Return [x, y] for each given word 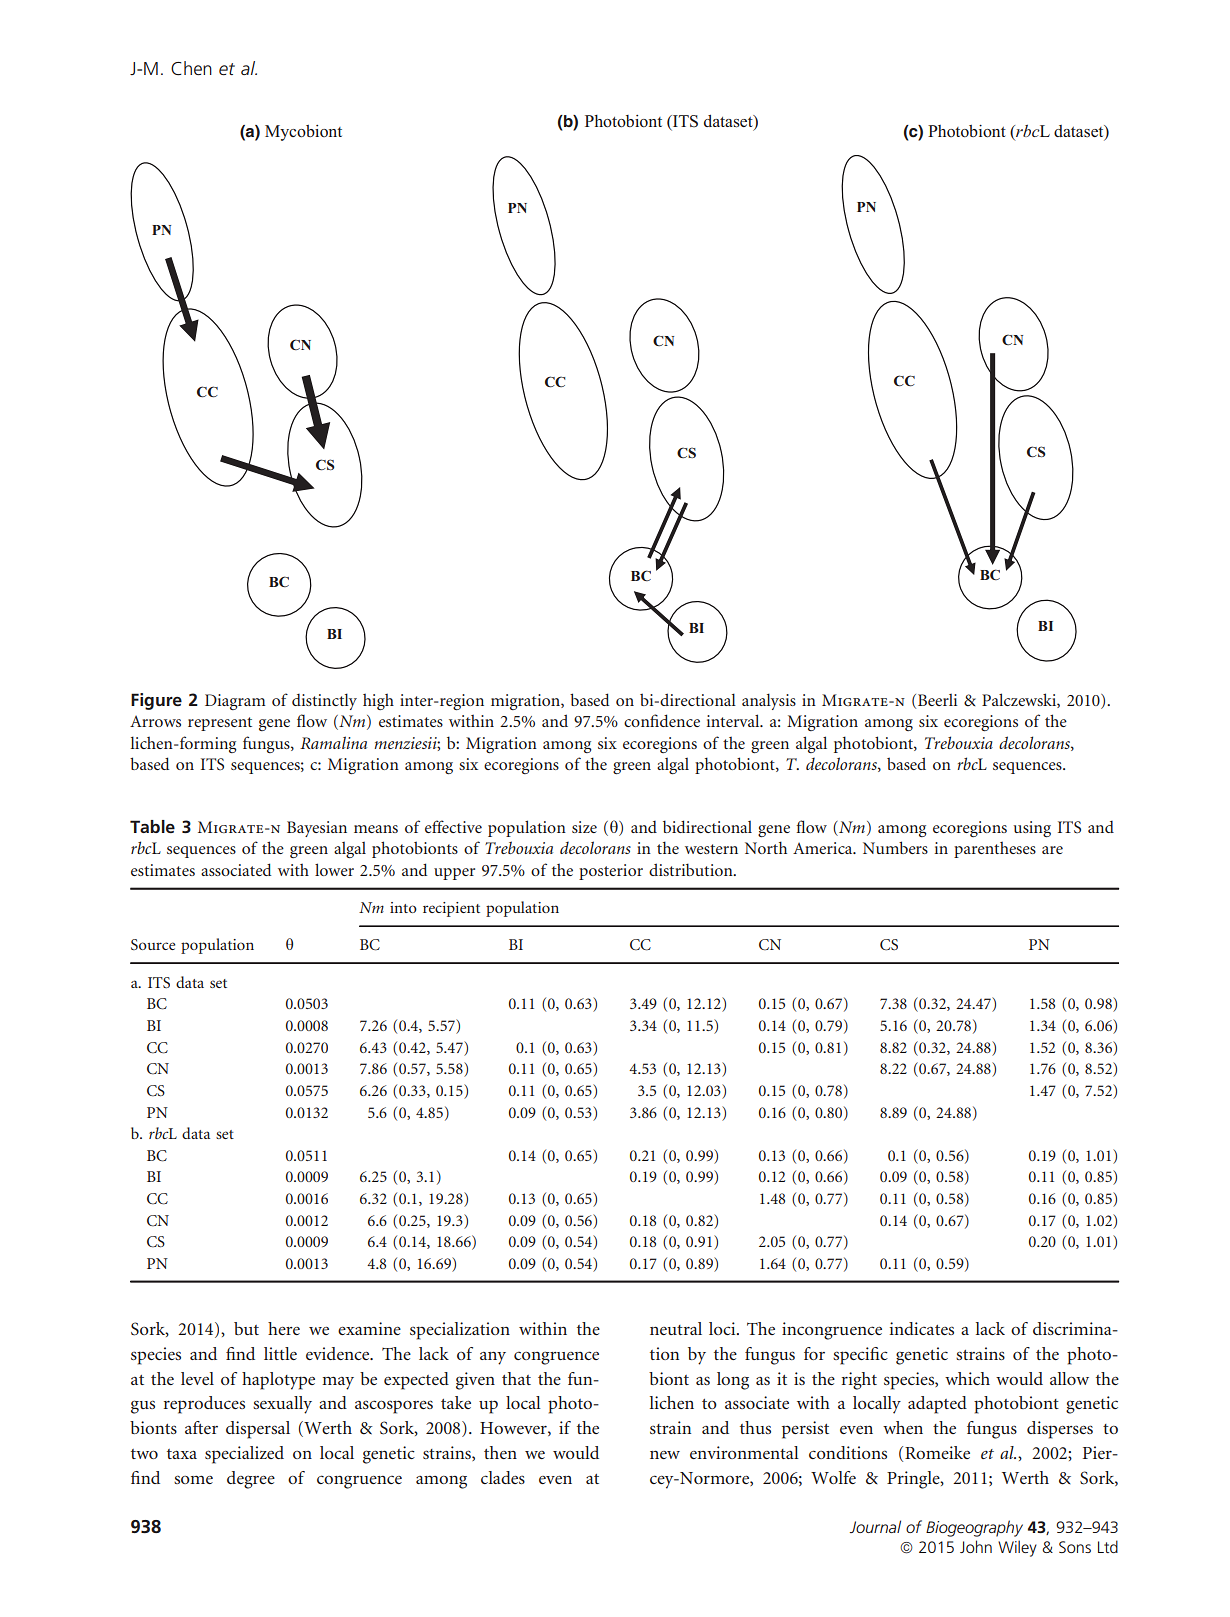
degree [251, 1480]
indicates [922, 1328]
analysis [769, 701]
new [665, 1454]
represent [220, 724]
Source [153, 944]
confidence [662, 720]
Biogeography [974, 1528]
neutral [676, 1328]
